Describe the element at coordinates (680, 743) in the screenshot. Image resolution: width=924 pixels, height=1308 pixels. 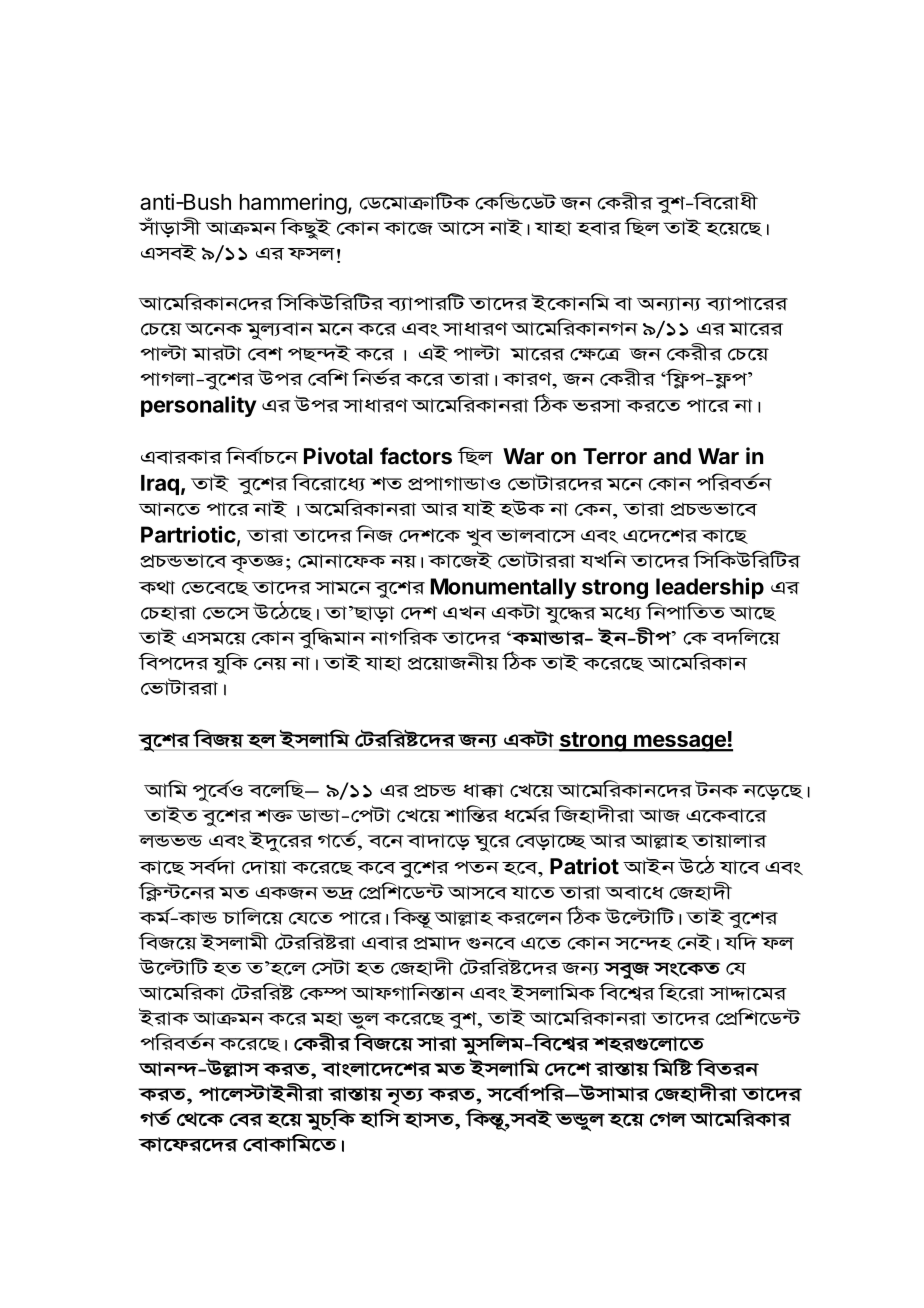
I see `message` at that location.
